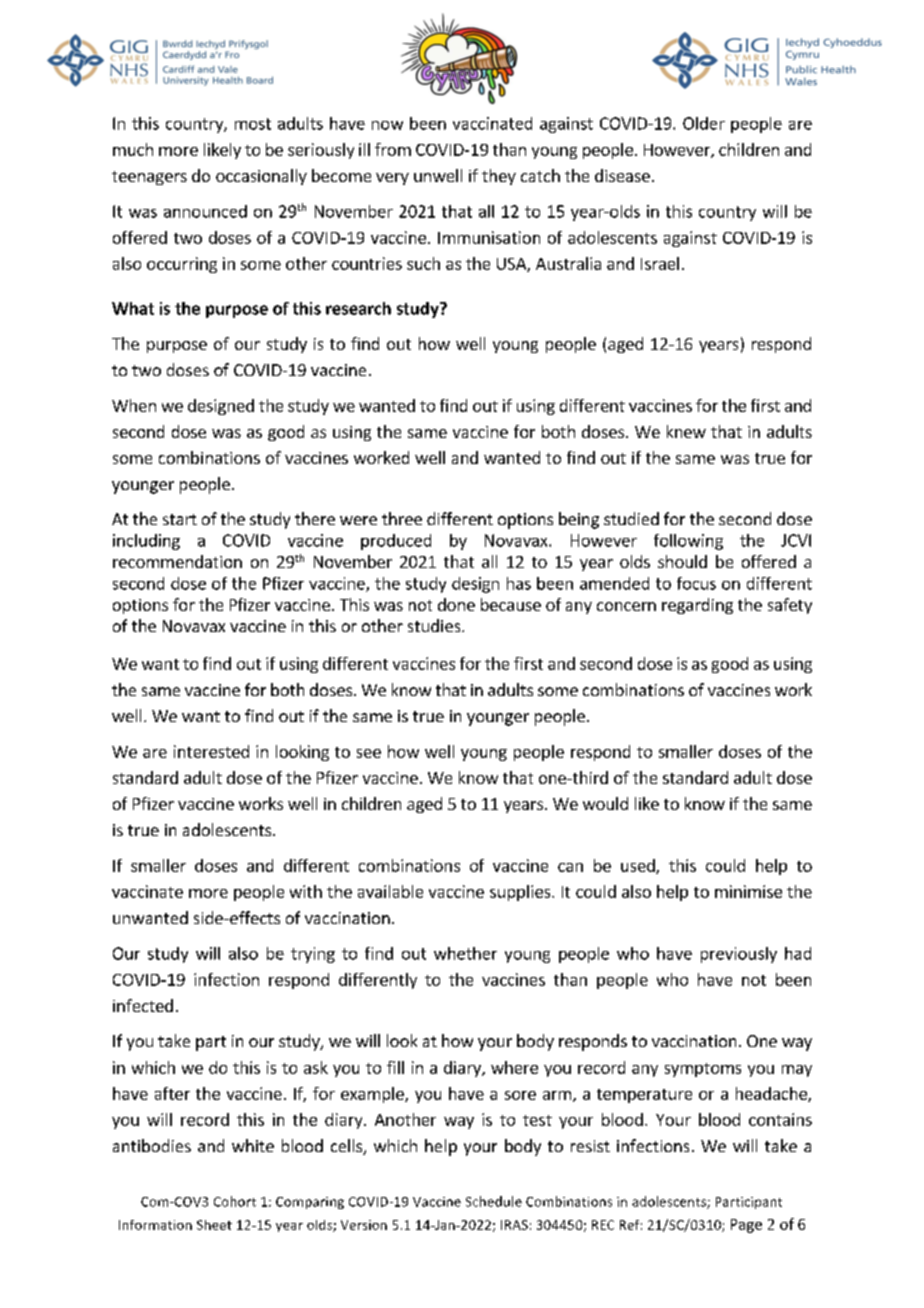 This image has height=1308, width=924. Describe the element at coordinates (688, 542) in the image. I see `following` at that location.
